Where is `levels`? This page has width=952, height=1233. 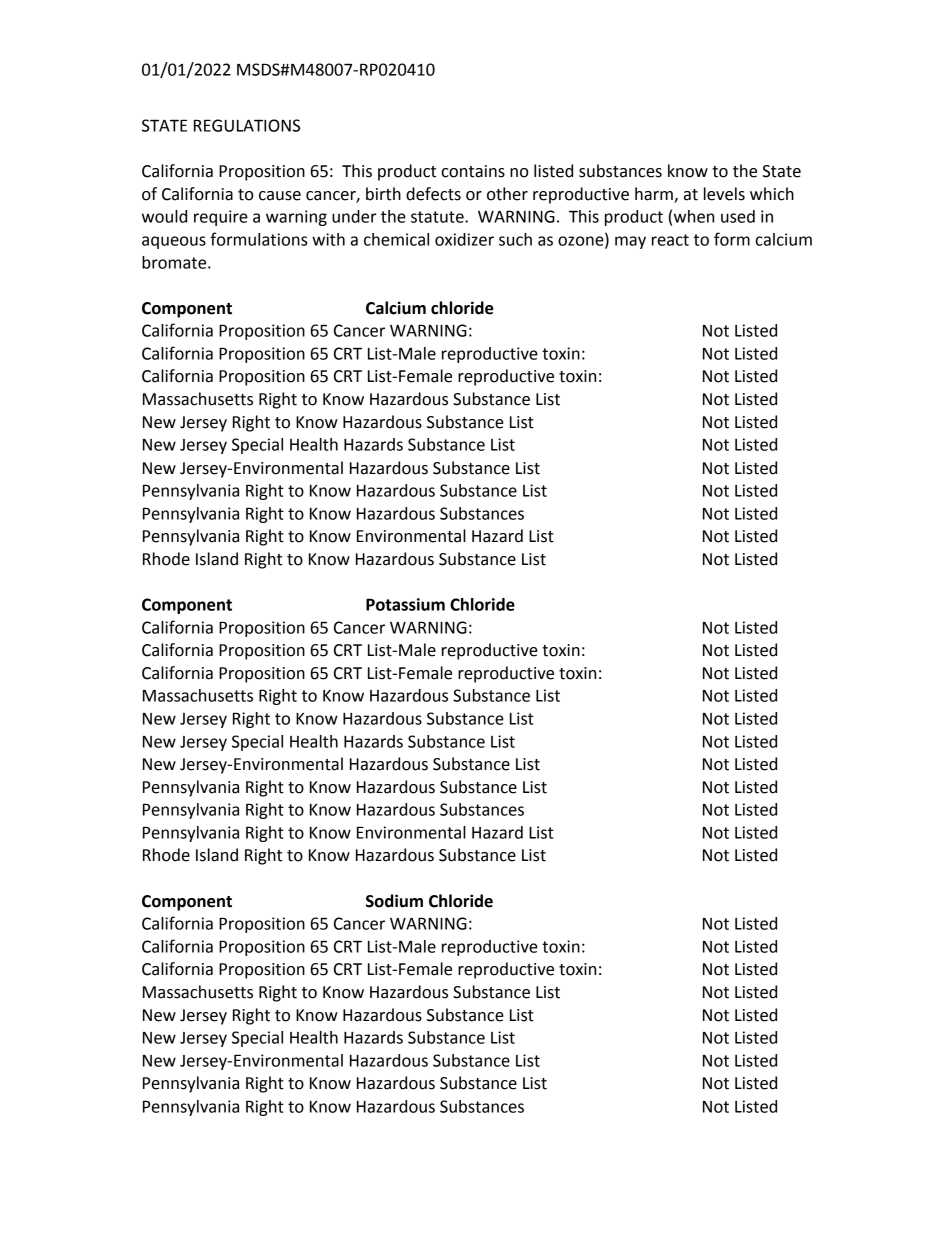 levels is located at coordinates (724, 194).
